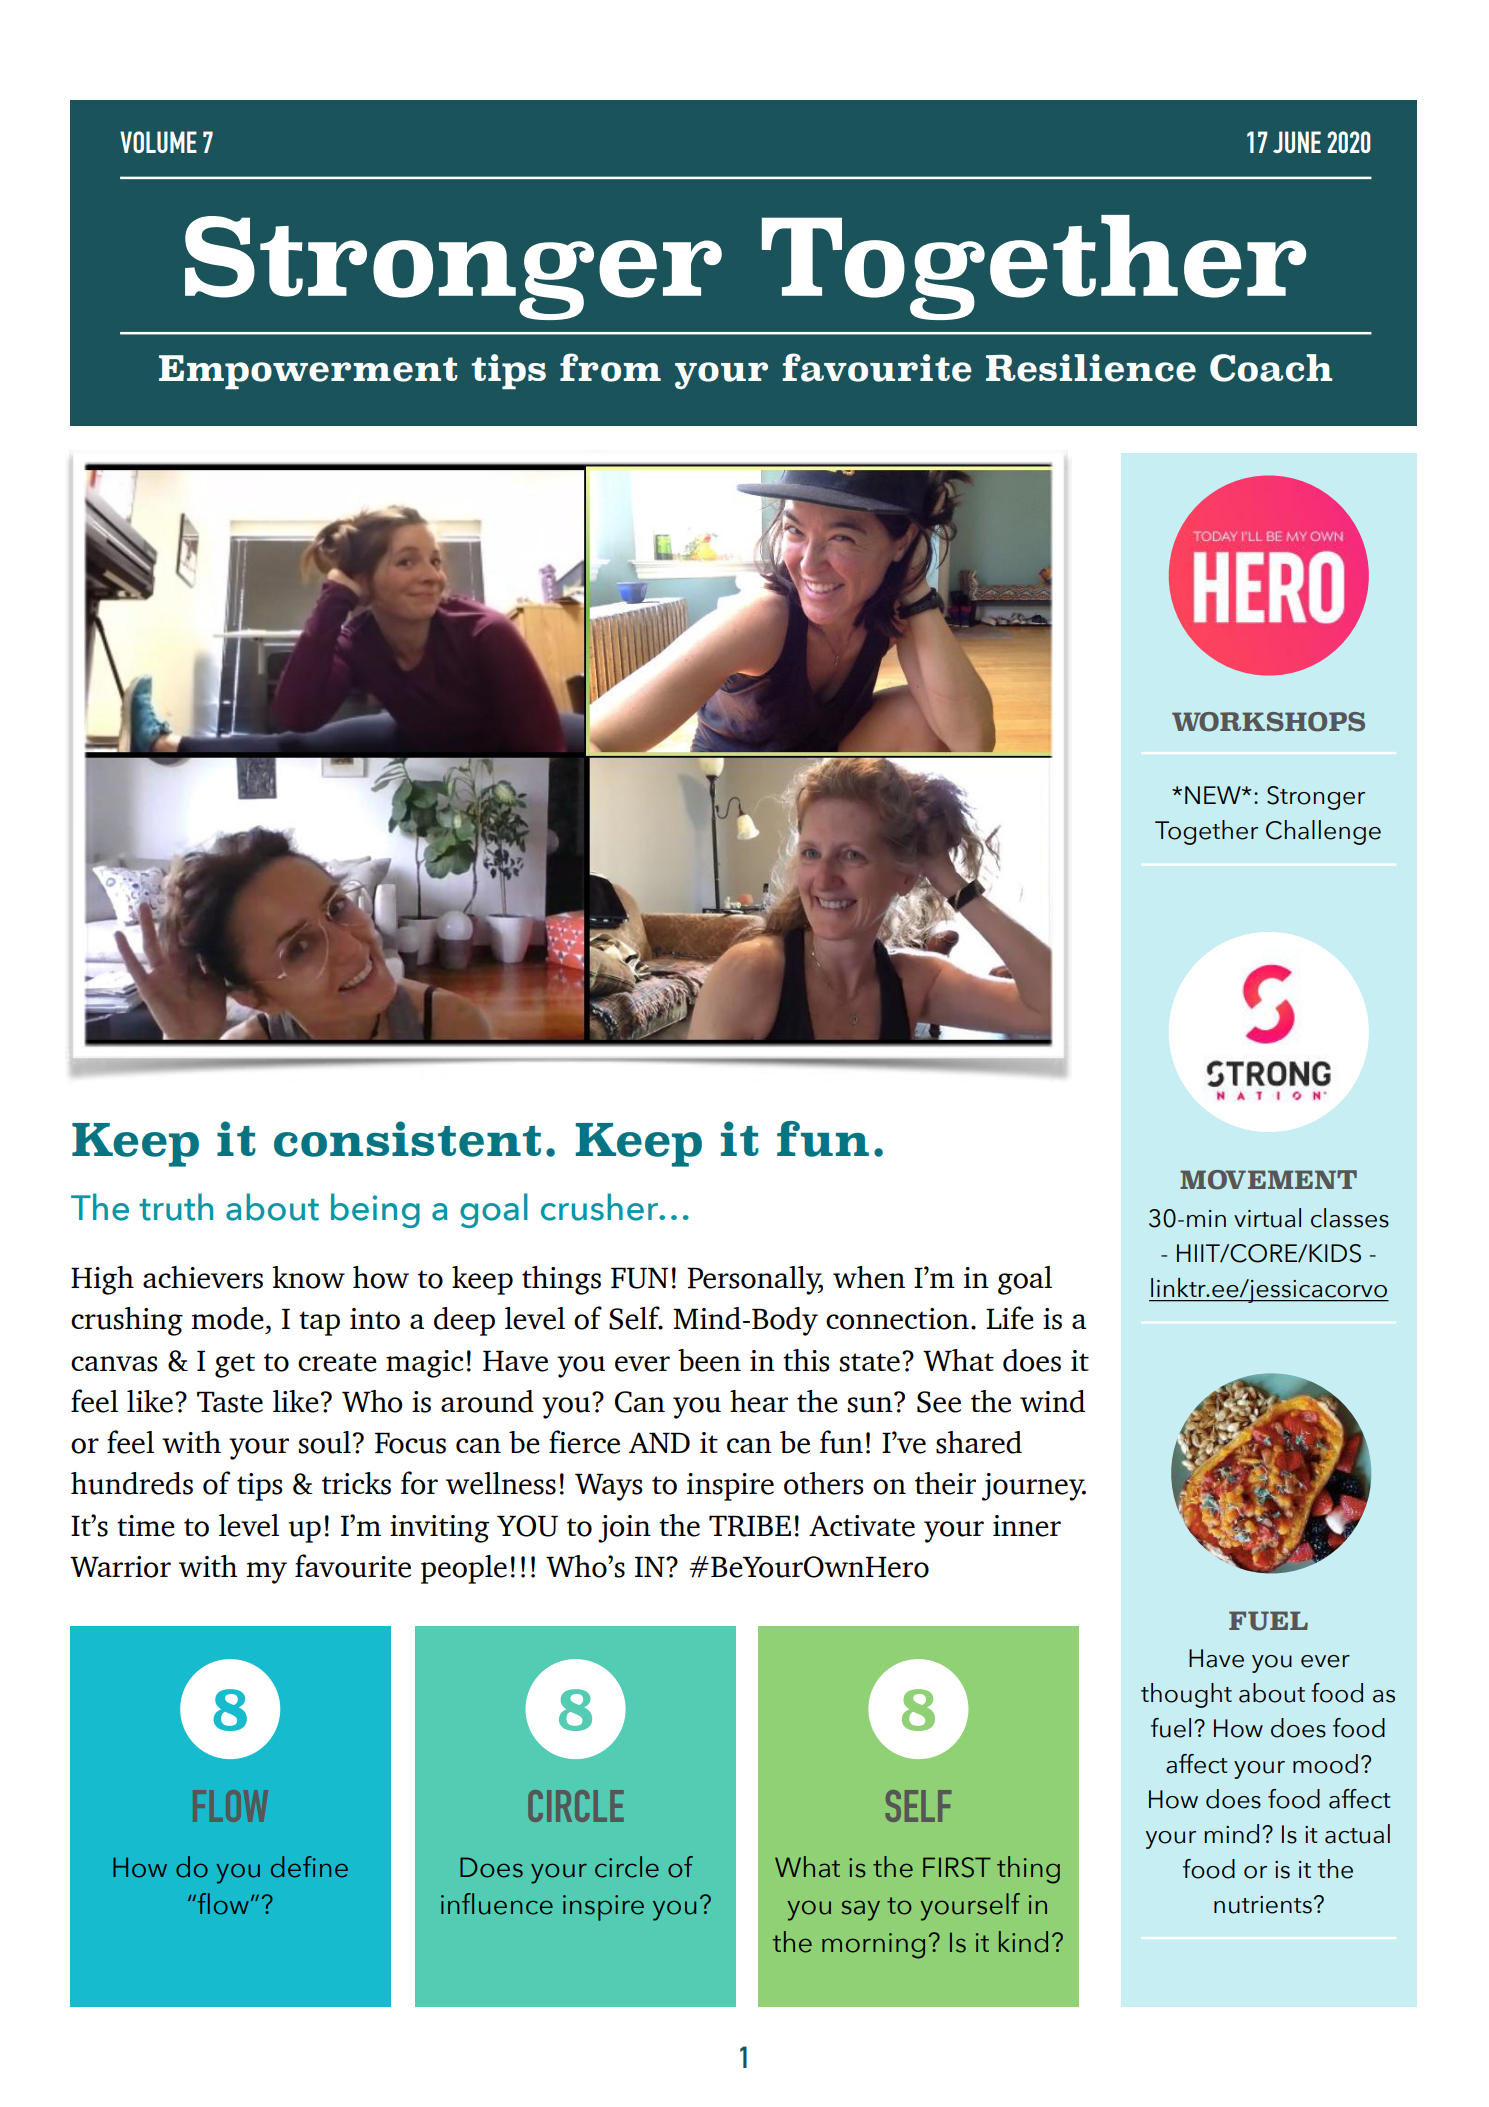 The height and width of the document is (2107, 1489). I want to click on crusher, so click(600, 1207).
